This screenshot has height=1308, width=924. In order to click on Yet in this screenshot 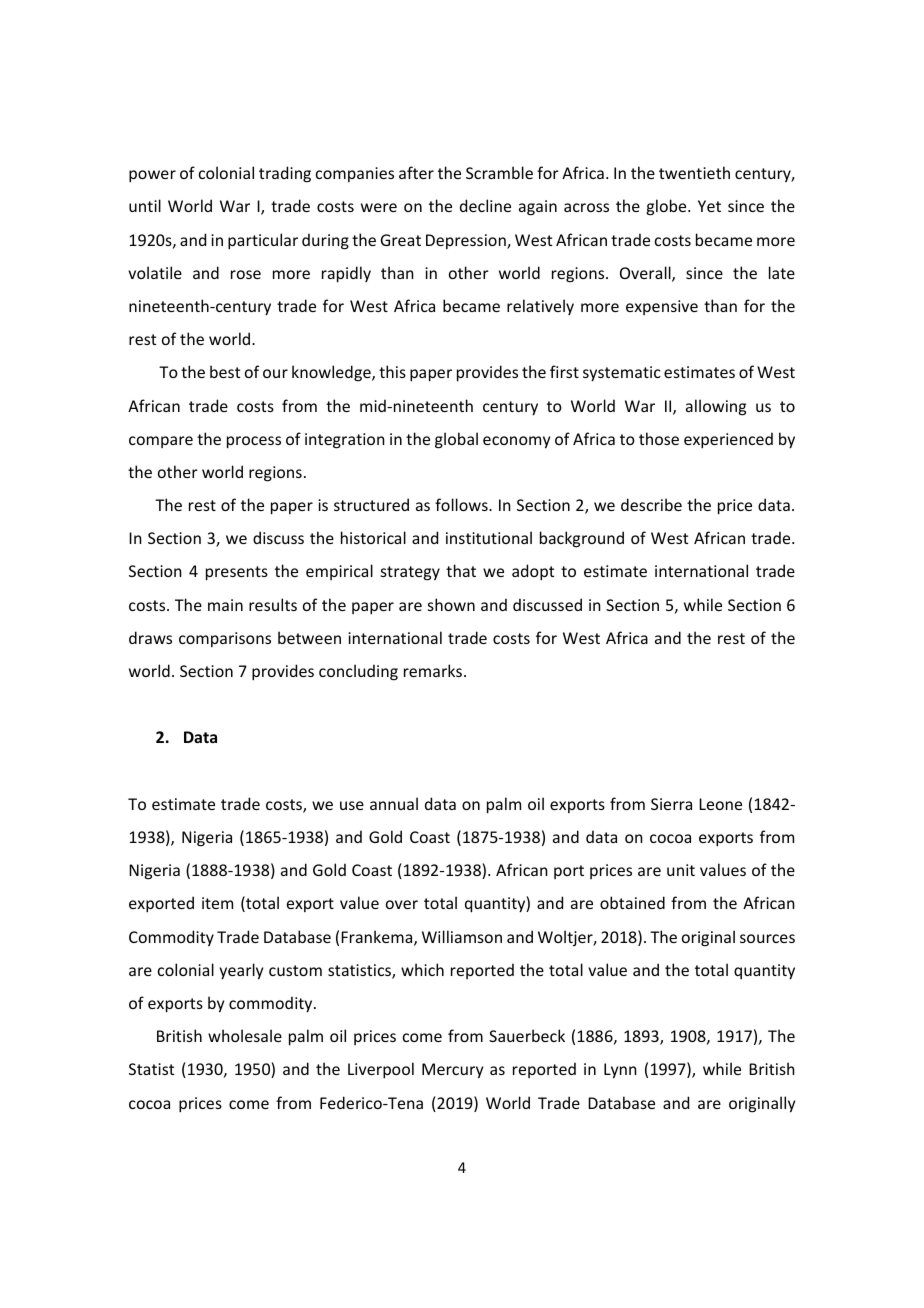, I will do `click(709, 206)`.
